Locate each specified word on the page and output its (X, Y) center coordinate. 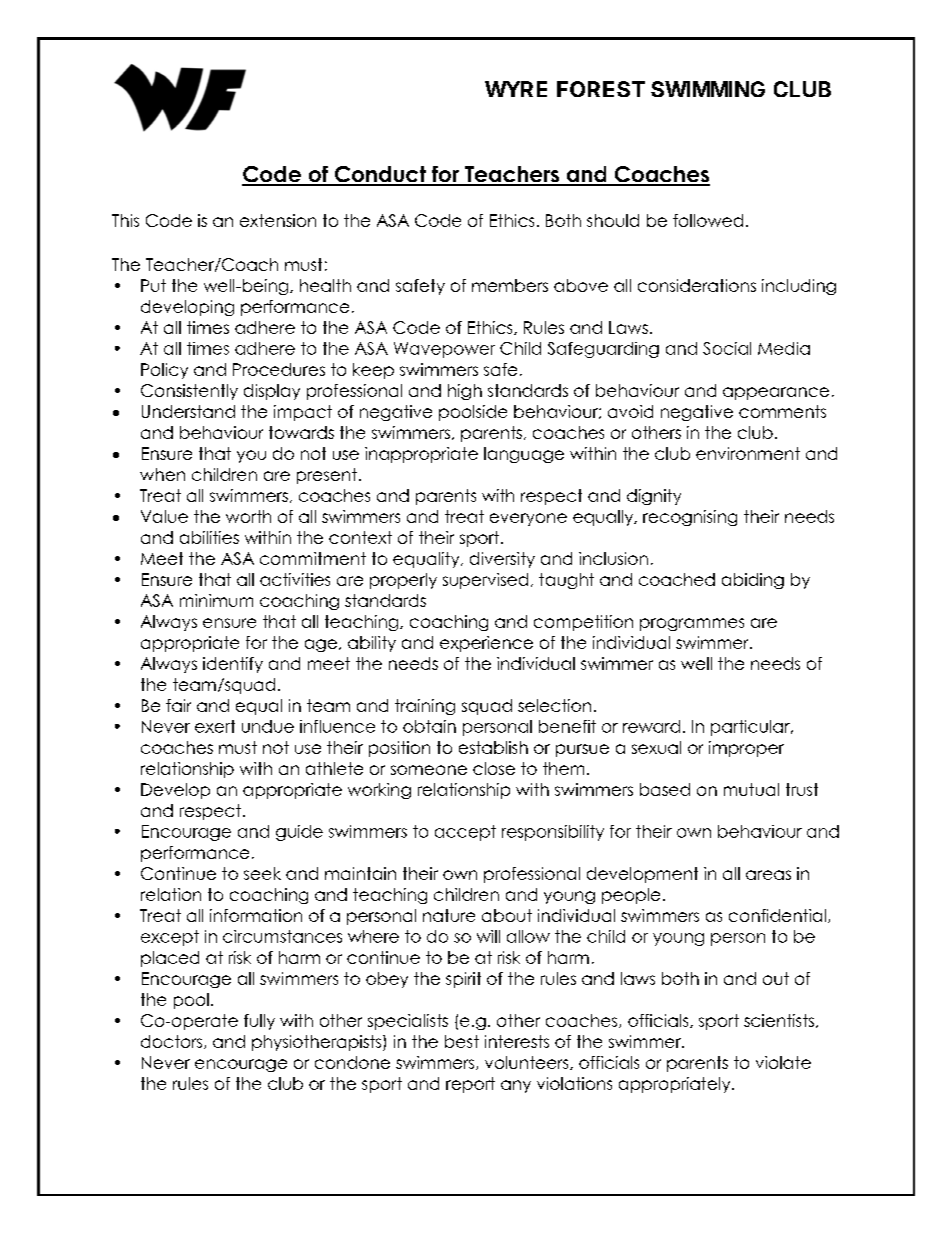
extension (278, 220)
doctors (173, 1042)
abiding (753, 581)
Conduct (380, 175)
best (462, 1041)
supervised (485, 581)
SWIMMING (708, 89)
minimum (216, 600)
